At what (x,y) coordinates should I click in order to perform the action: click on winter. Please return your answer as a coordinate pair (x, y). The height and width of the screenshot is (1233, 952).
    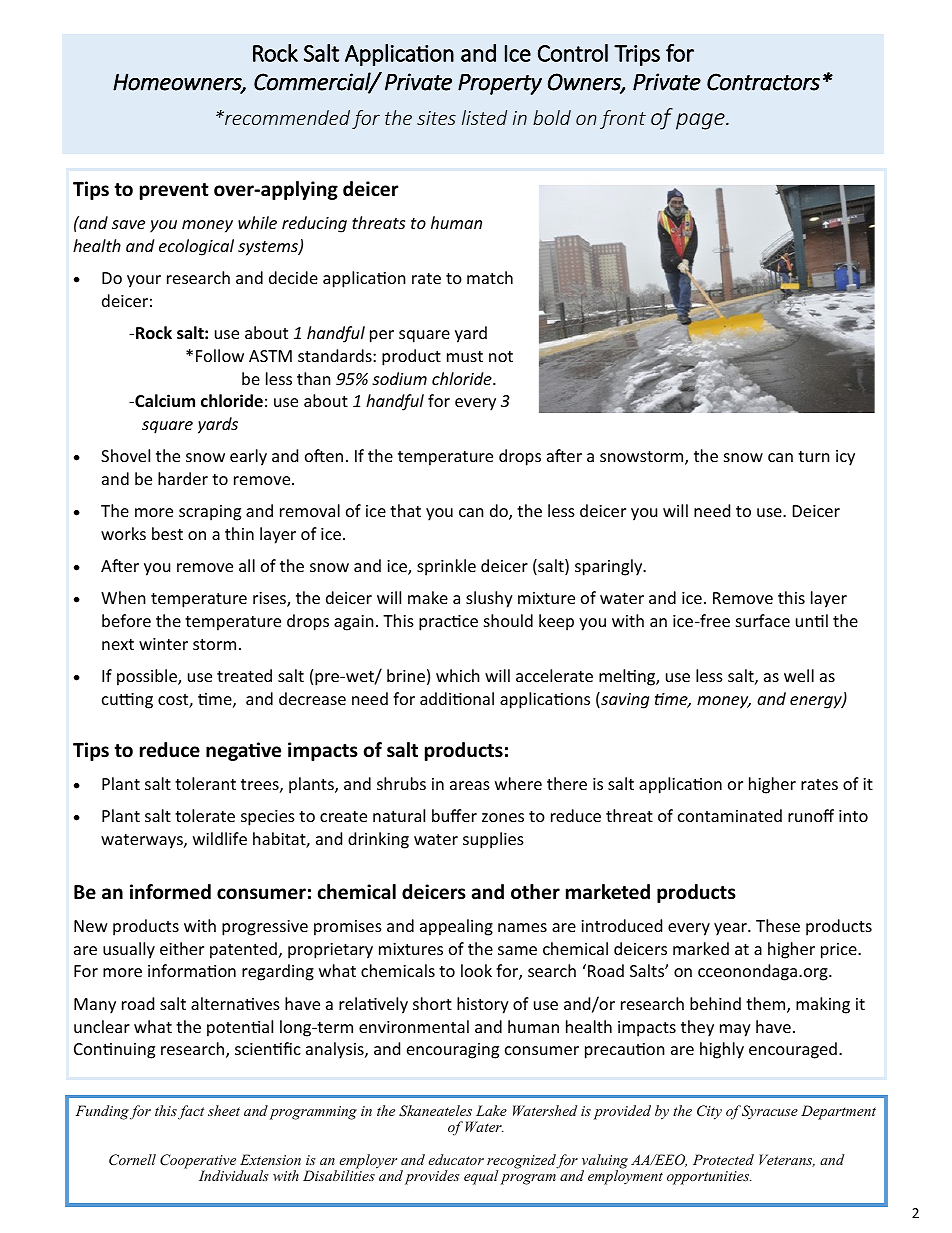
    Looking at the image, I should click on (163, 644).
